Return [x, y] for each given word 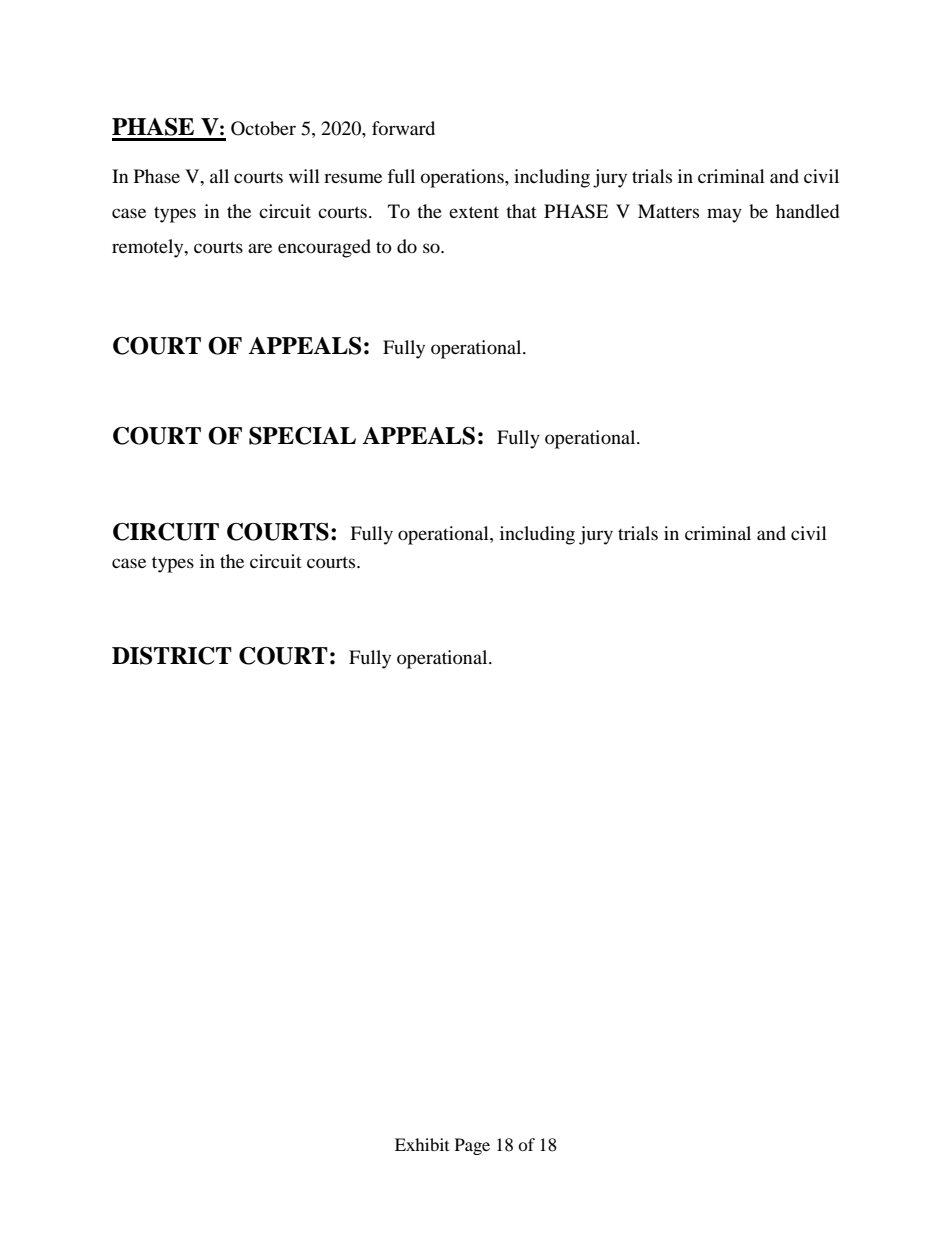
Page [472, 1146]
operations [463, 178]
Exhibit [422, 1144]
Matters [668, 211]
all [219, 176]
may [724, 215]
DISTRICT [172, 656]
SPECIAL [302, 436]
